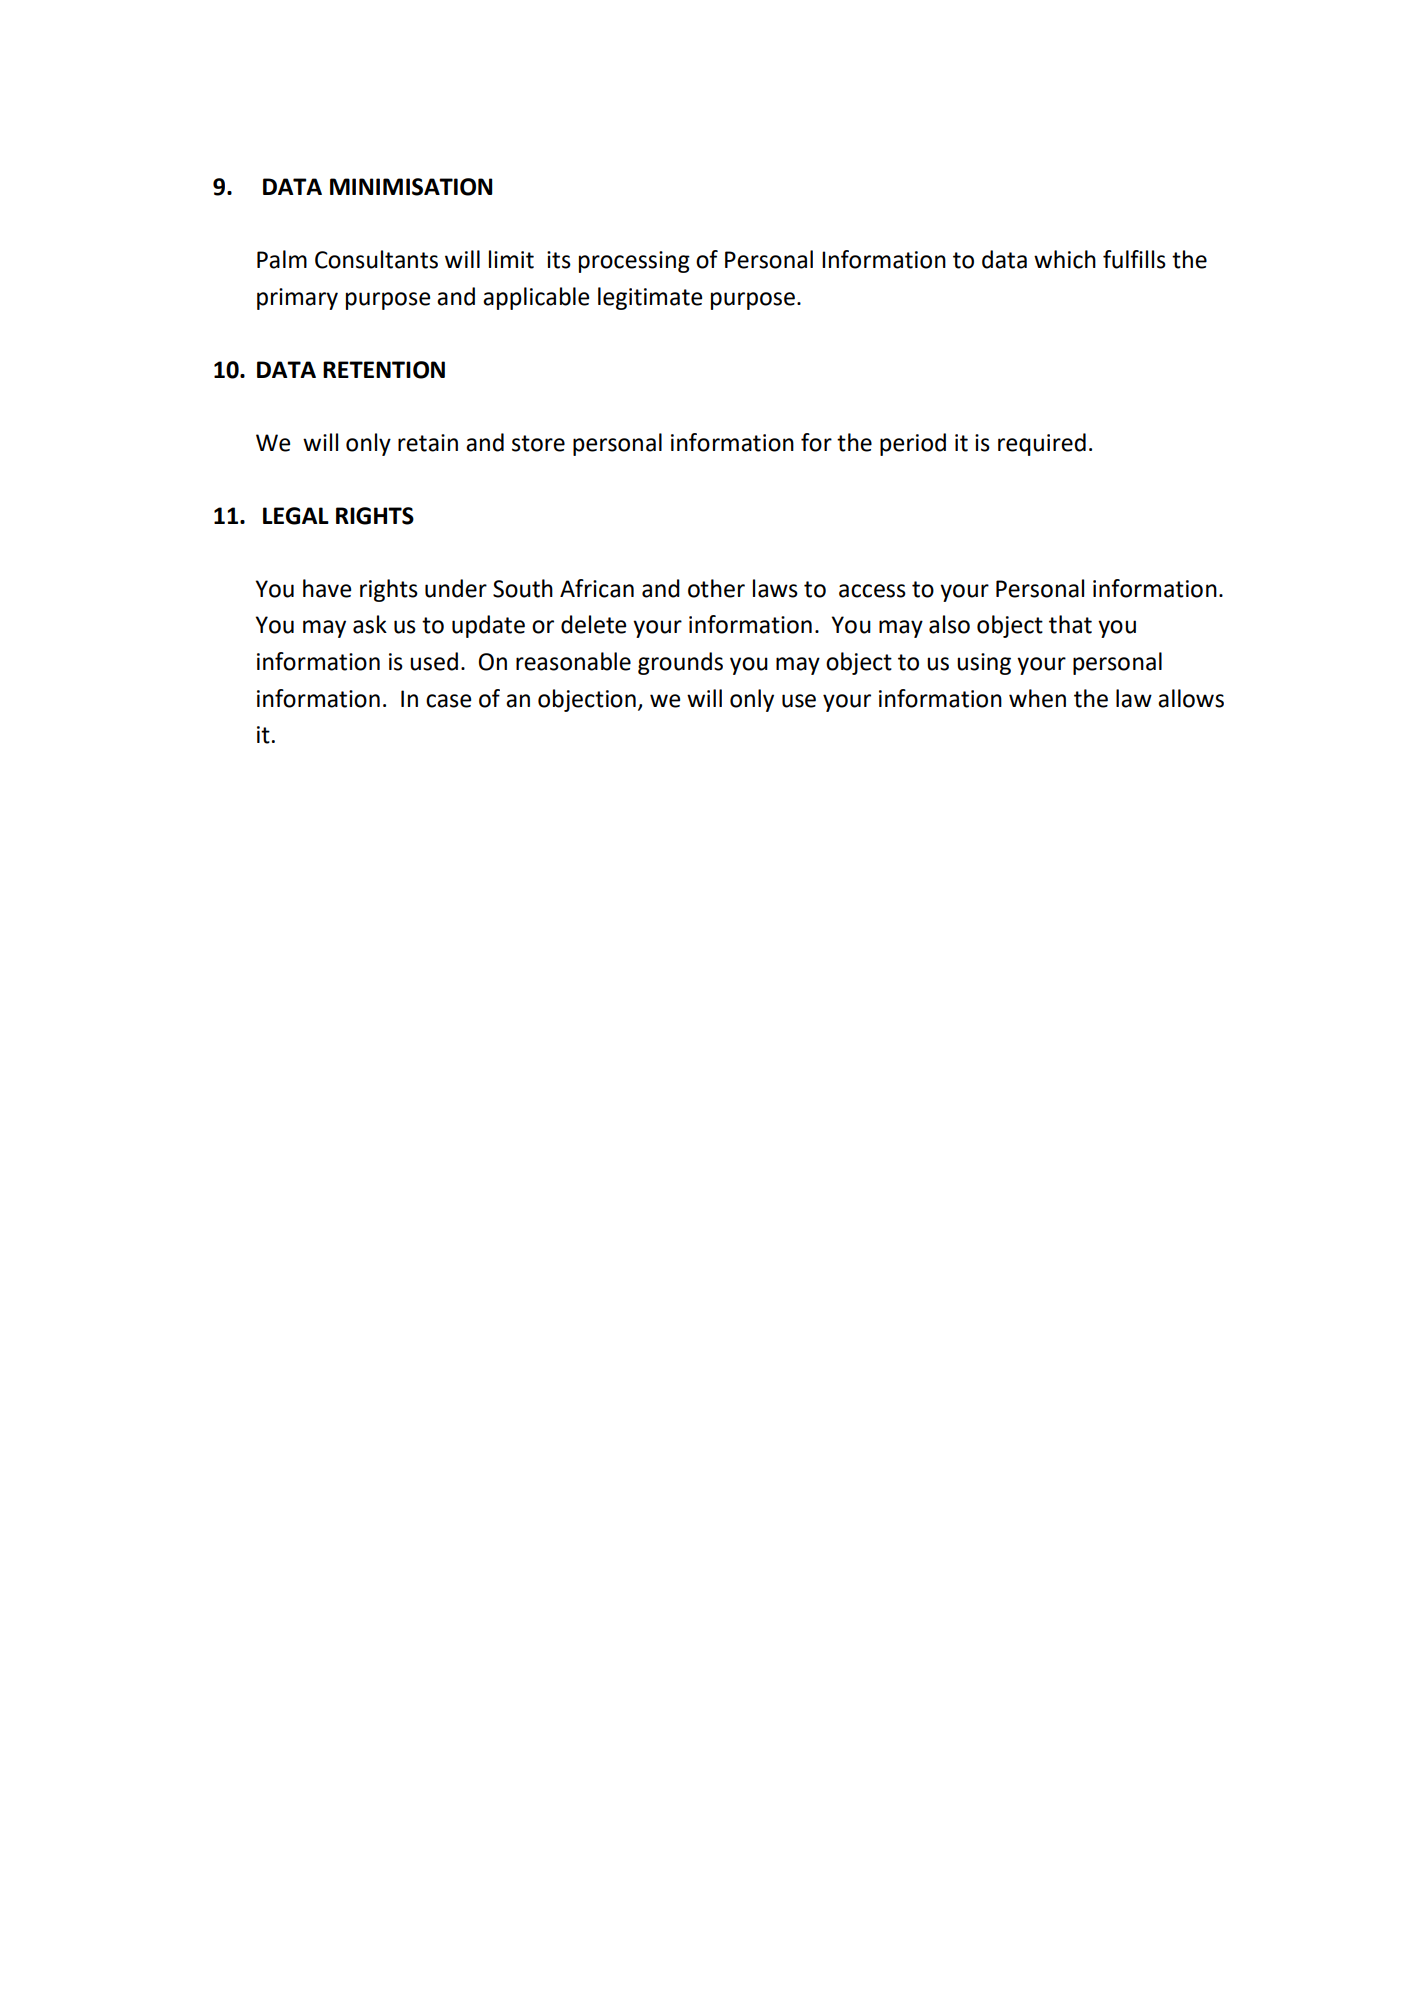 The image size is (1408, 1992). What do you see at coordinates (634, 262) in the page?
I see `processing` at bounding box center [634, 262].
